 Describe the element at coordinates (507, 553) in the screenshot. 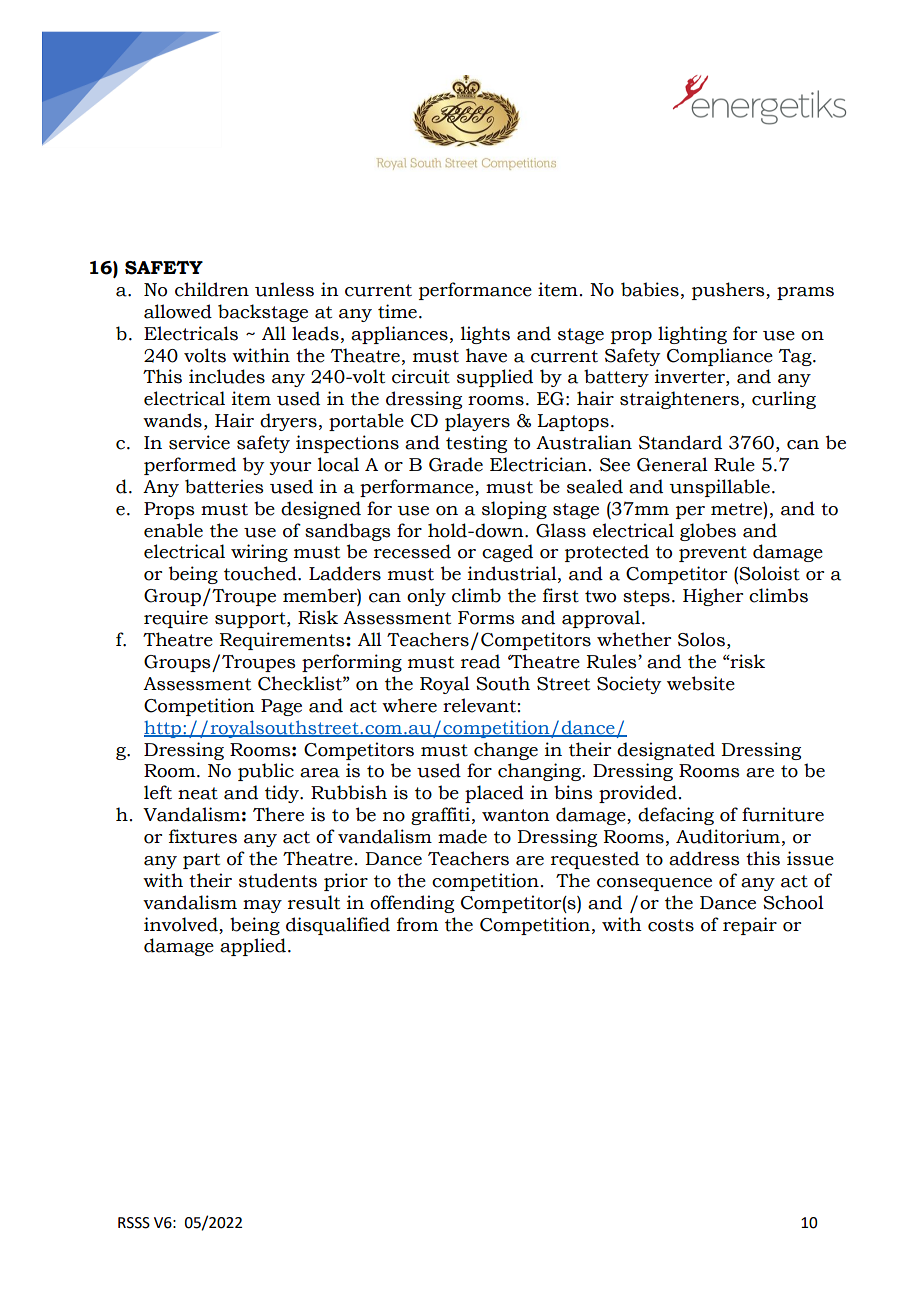

I see `caged` at that location.
